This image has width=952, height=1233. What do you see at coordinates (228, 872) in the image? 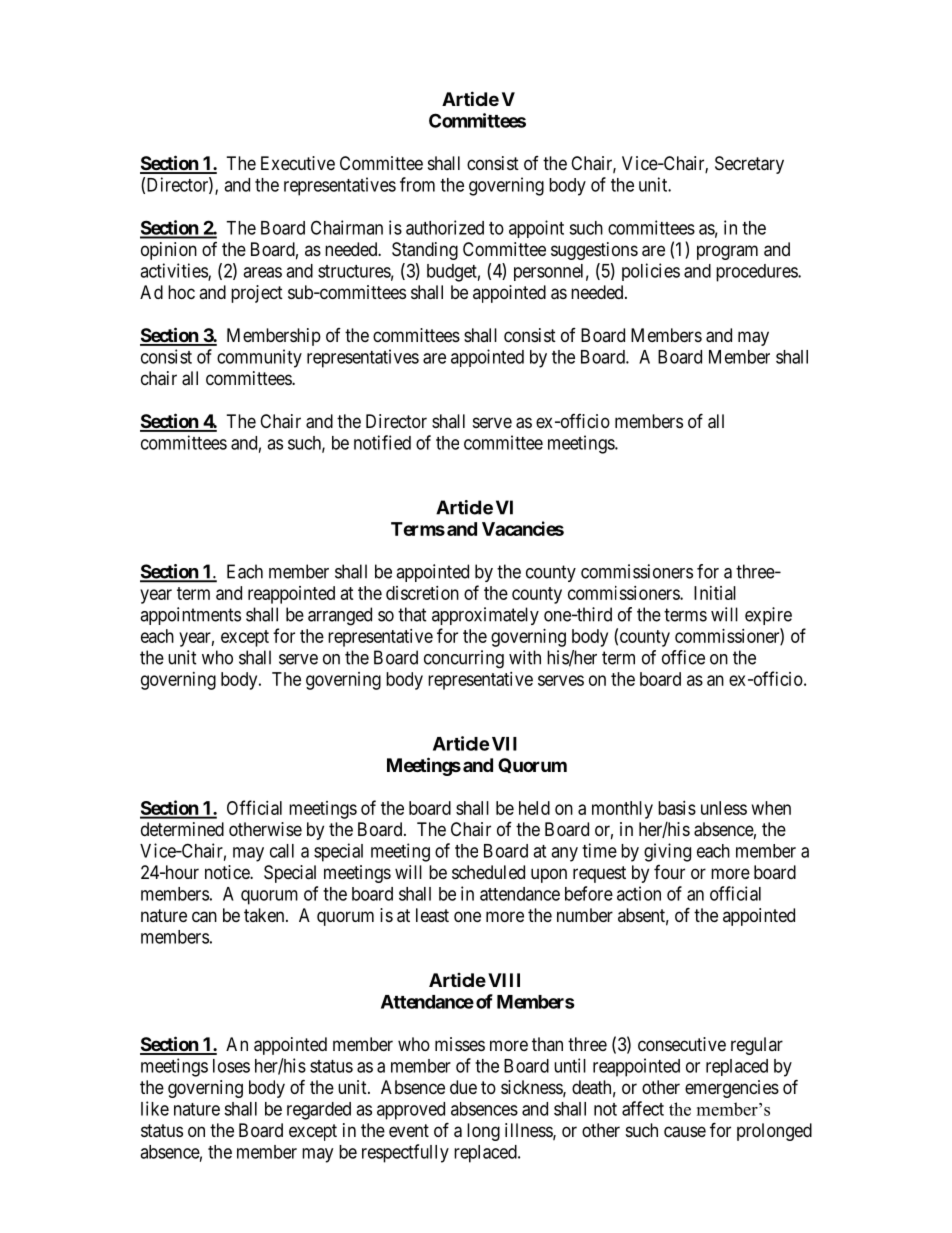
I see `notice` at bounding box center [228, 872].
